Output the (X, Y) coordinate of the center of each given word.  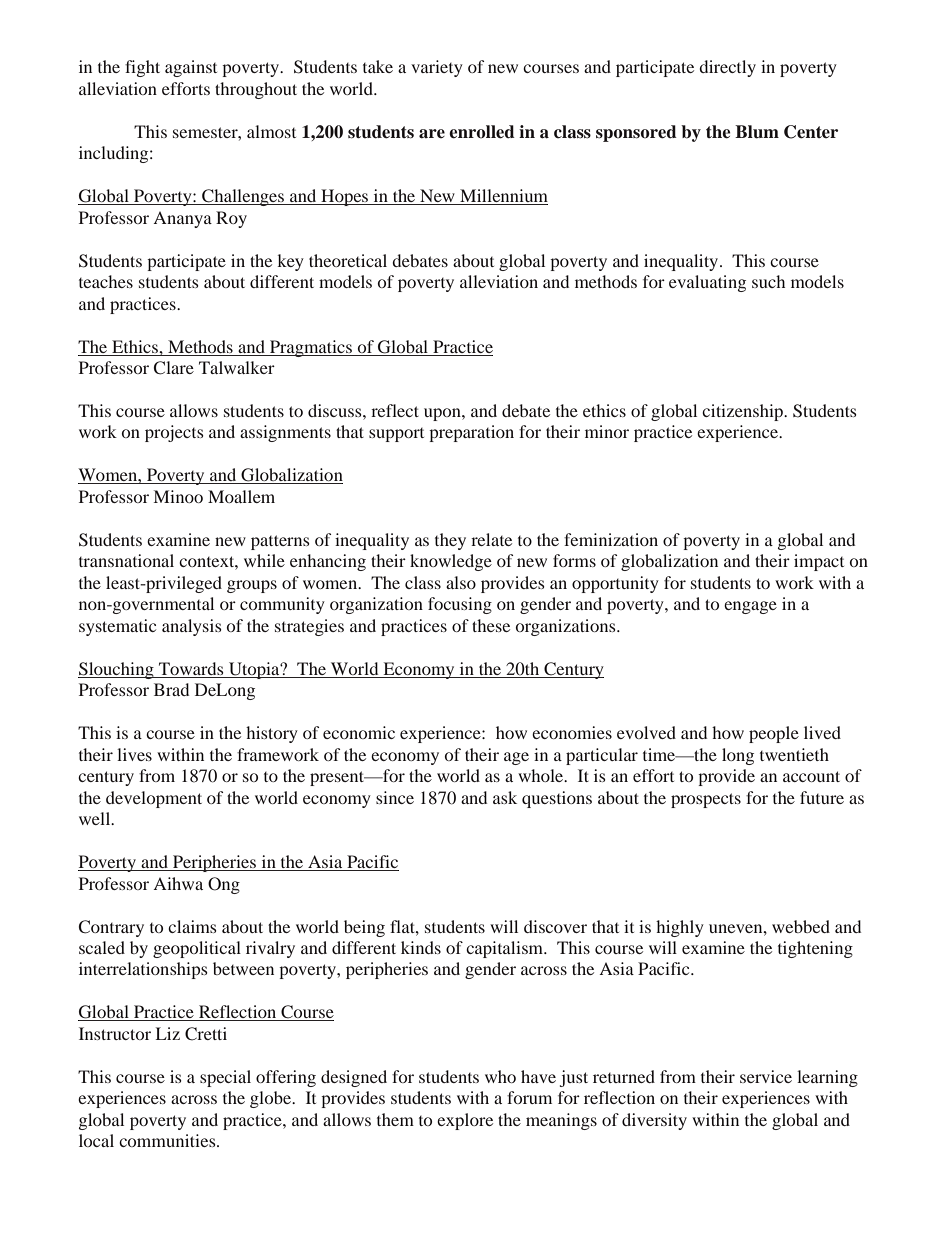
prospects (706, 800)
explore (465, 1121)
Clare (173, 368)
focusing (460, 605)
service (766, 1076)
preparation (471, 433)
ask (505, 797)
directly (727, 68)
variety (437, 68)
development (154, 799)
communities (168, 1140)
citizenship (743, 412)
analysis (192, 627)
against (191, 68)
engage (750, 607)
